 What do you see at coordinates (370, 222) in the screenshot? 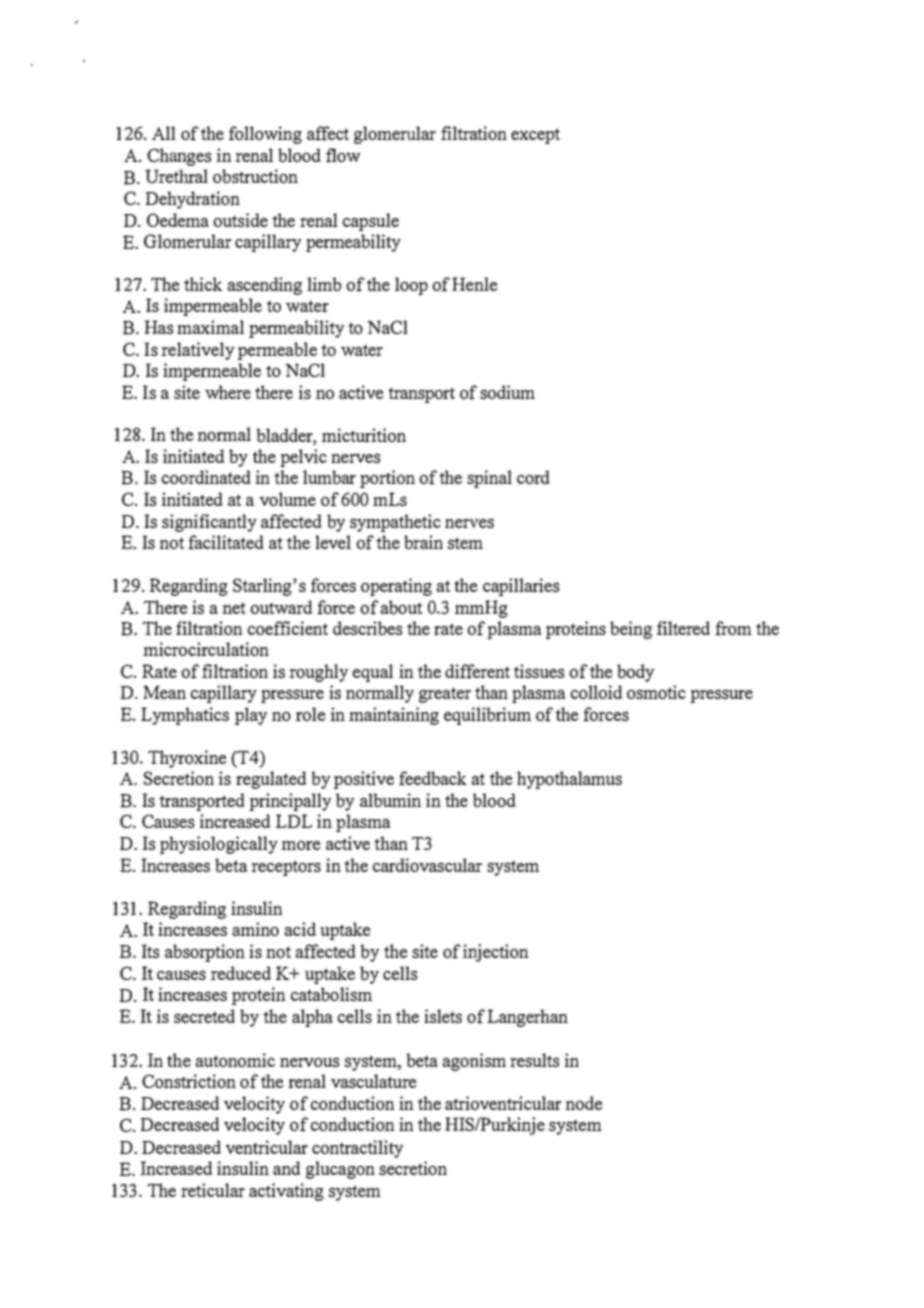
I see `capsule` at bounding box center [370, 222].
